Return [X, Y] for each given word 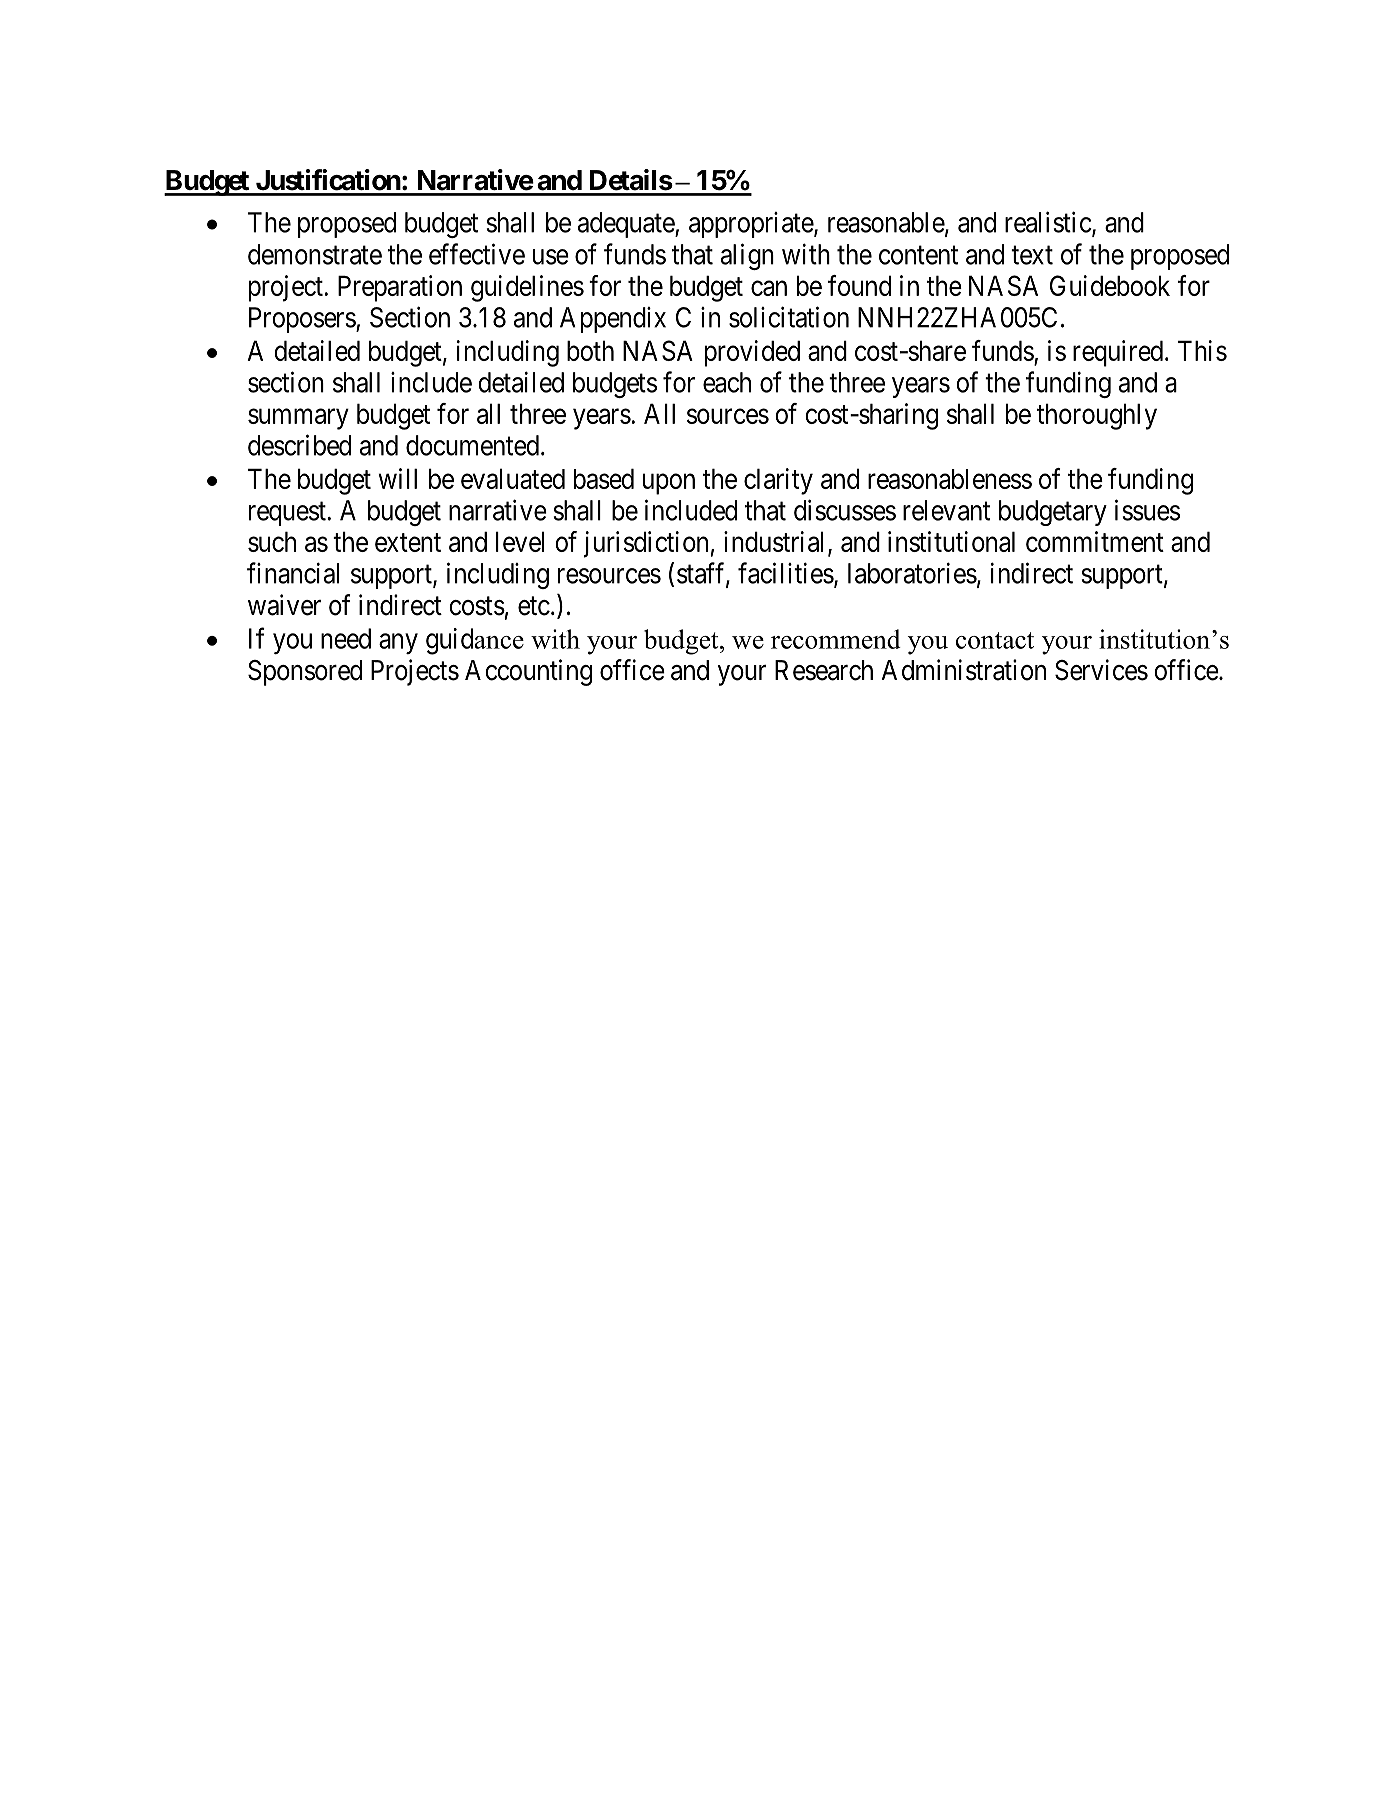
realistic [1048, 222]
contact [995, 640]
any [398, 643]
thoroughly [1097, 416]
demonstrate [315, 254]
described [299, 445]
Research [824, 670]
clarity [778, 481]
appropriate [752, 225]
